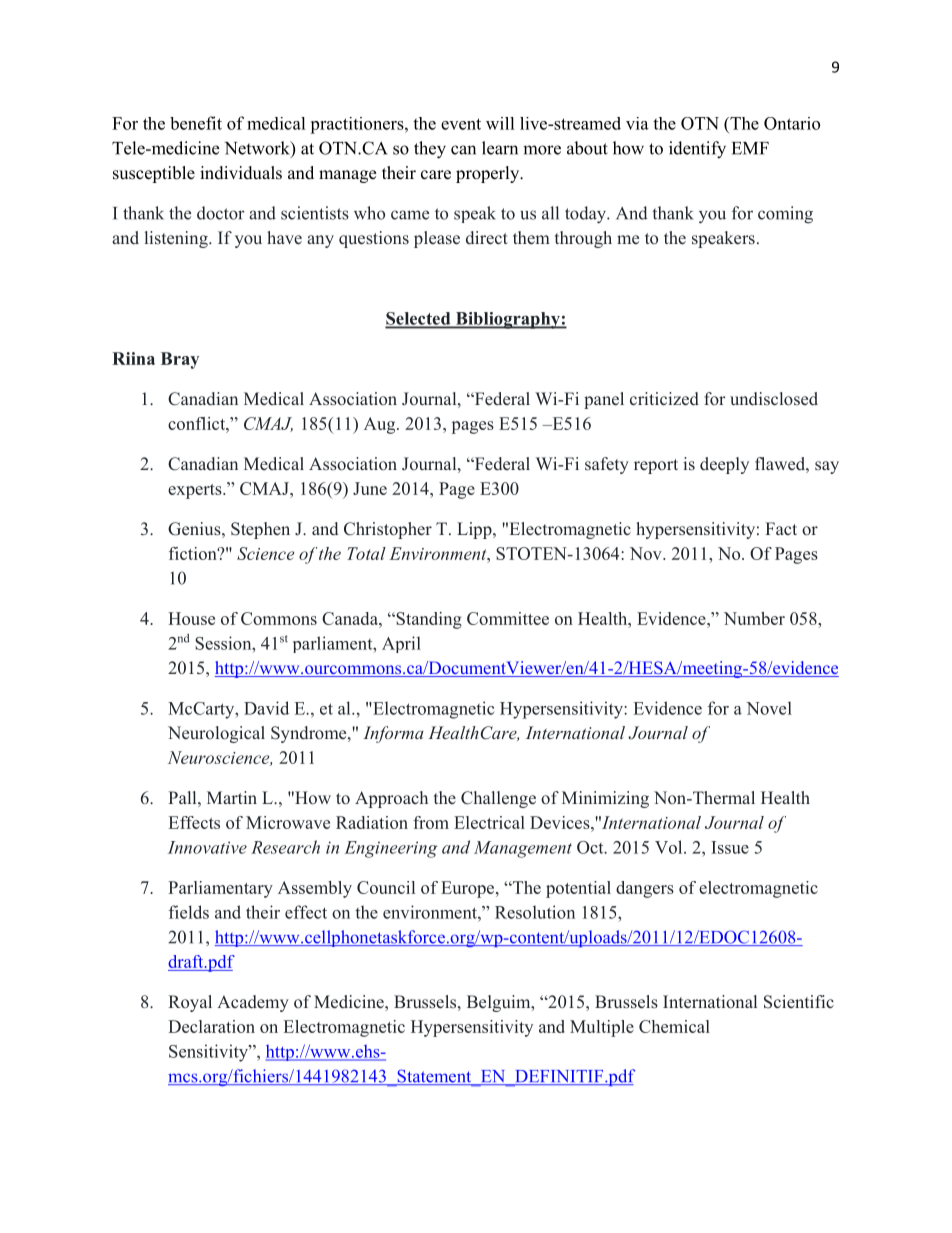 This screenshot has height=1233, width=952. What do you see at coordinates (500, 148) in the screenshot?
I see `learn` at bounding box center [500, 148].
